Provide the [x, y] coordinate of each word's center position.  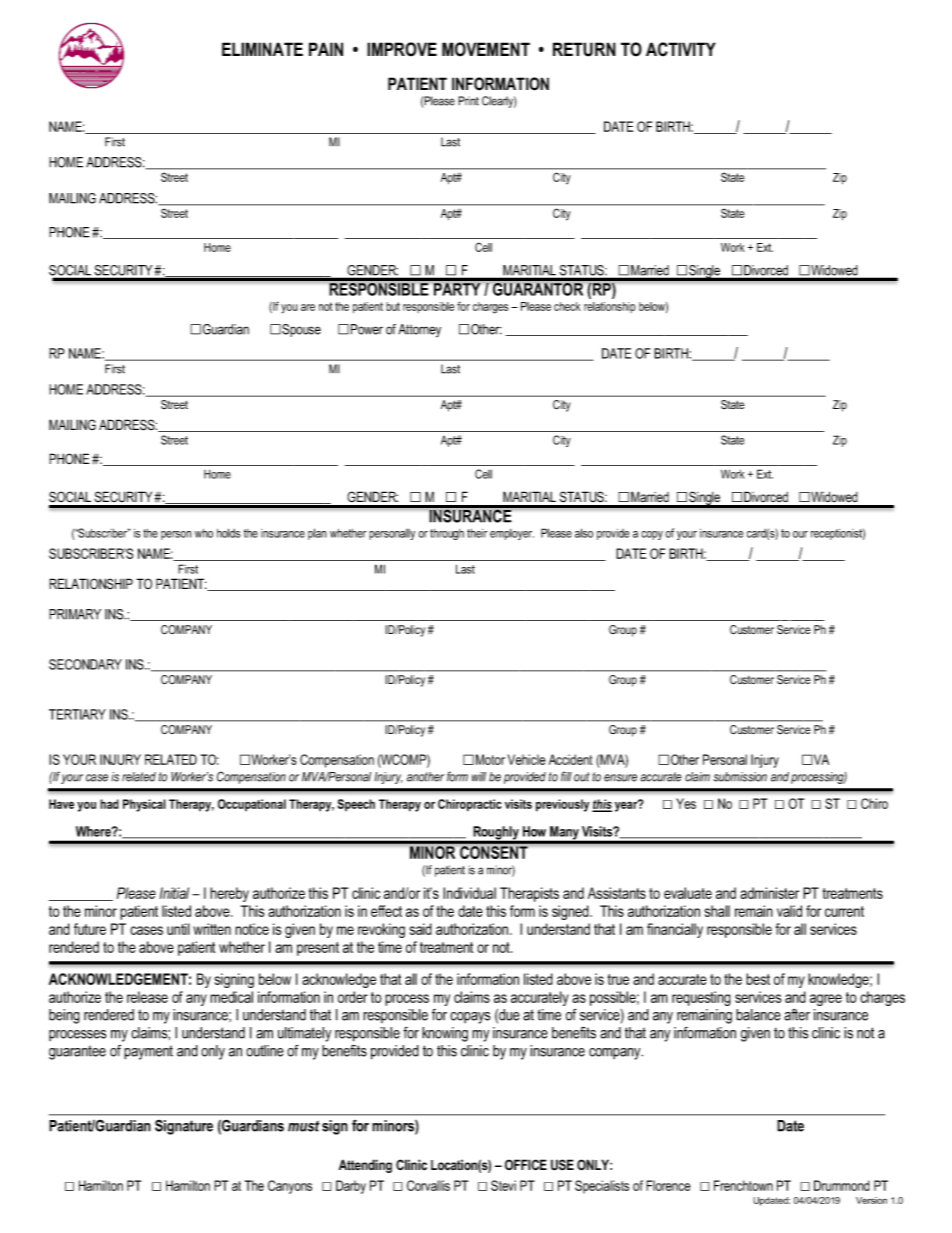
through [447, 534]
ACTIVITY [681, 49]
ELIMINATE [262, 49]
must [304, 1126]
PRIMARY [75, 614]
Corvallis [428, 1185]
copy [652, 535]
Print [468, 101]
